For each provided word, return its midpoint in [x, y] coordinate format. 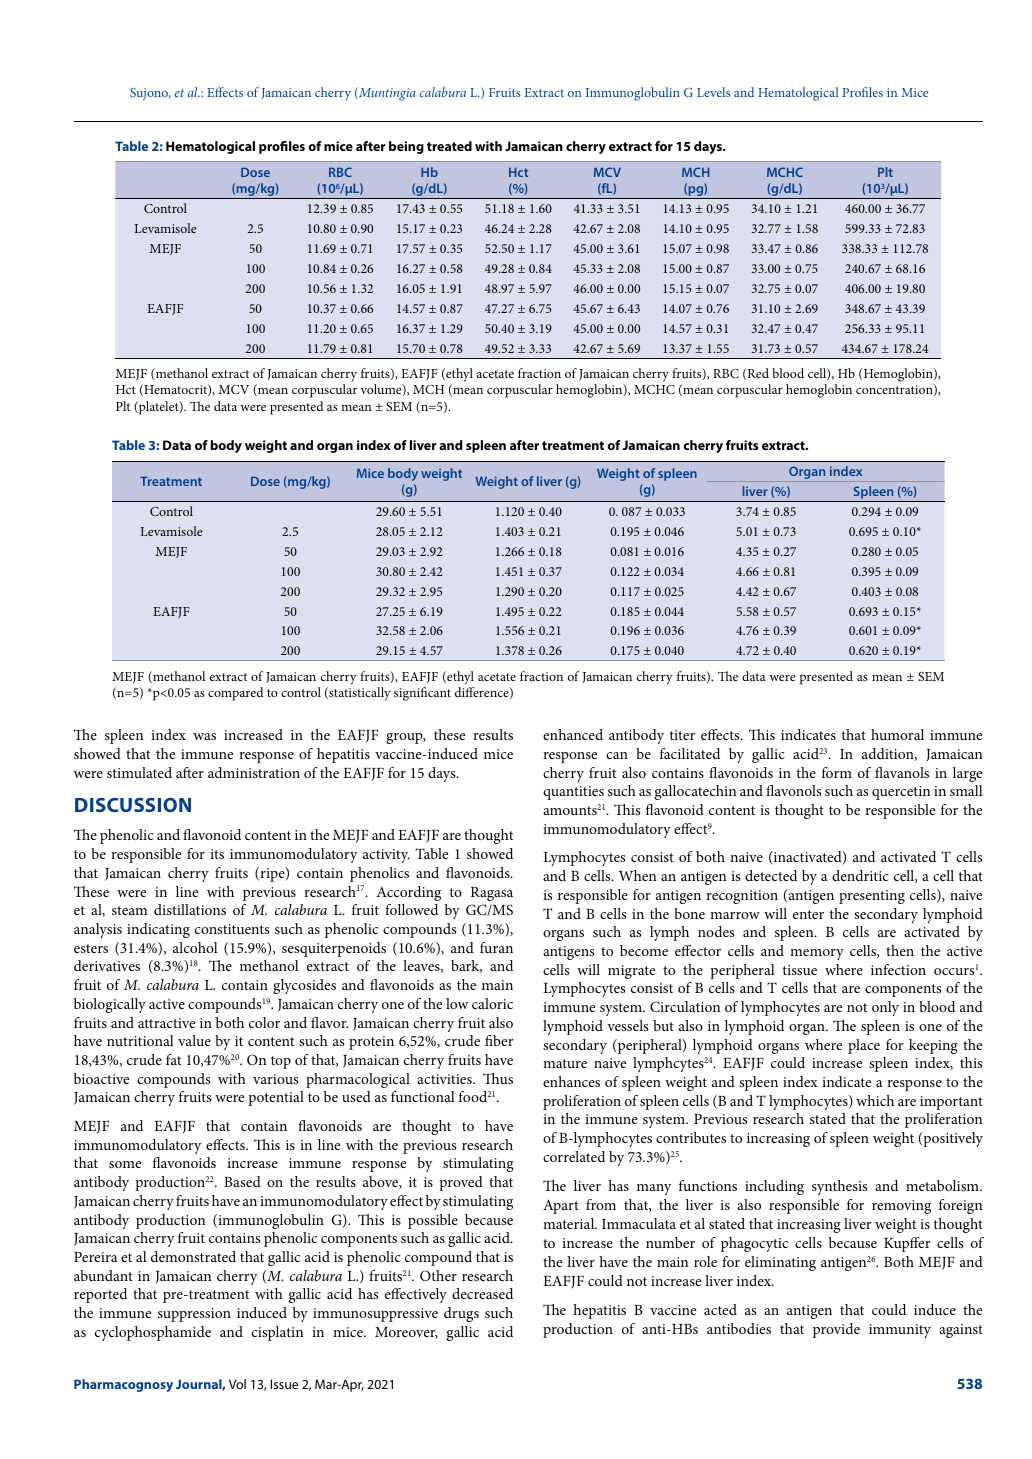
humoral [897, 734]
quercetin [901, 793]
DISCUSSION [133, 805]
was [204, 736]
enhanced [573, 734]
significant [422, 694]
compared [235, 694]
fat [173, 1059]
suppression [194, 1315]
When [637, 875]
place [864, 1046]
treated [449, 146]
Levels [713, 92]
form [837, 772]
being [406, 147]
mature [565, 1063]
